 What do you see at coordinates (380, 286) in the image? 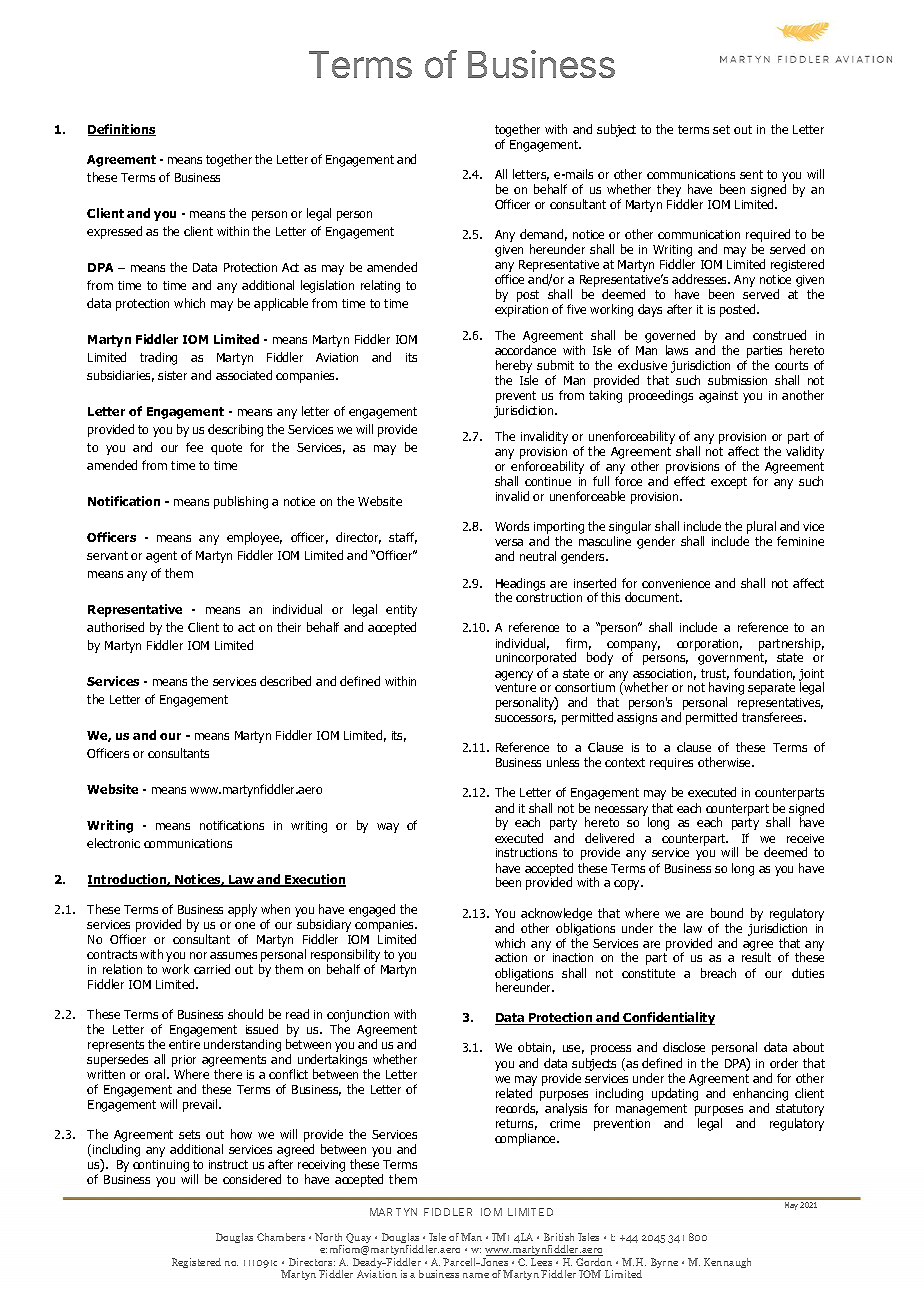
I see `relating` at bounding box center [380, 286].
